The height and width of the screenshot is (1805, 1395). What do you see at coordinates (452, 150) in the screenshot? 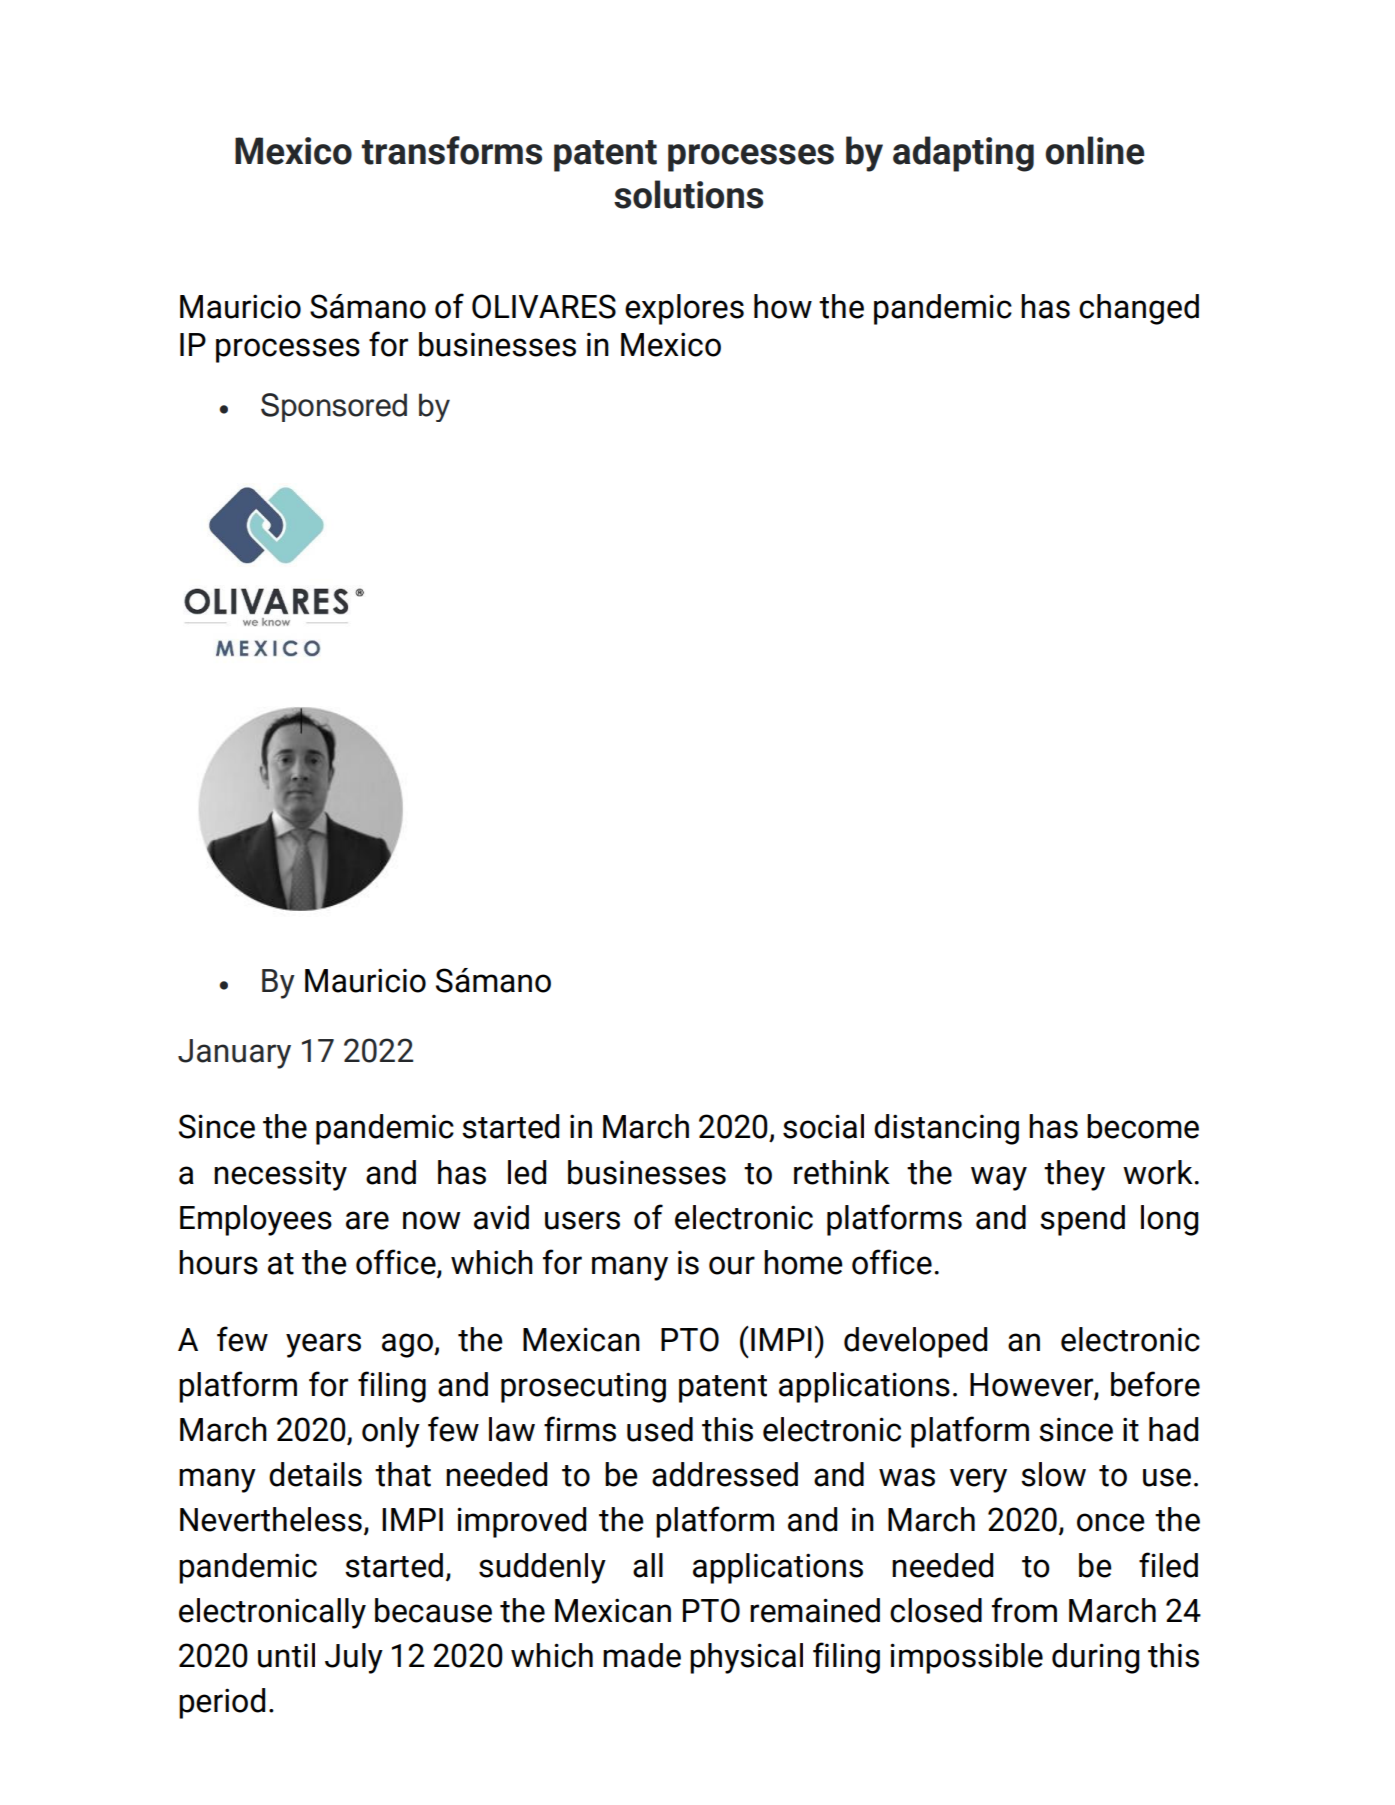
I see `transforms` at bounding box center [452, 150].
